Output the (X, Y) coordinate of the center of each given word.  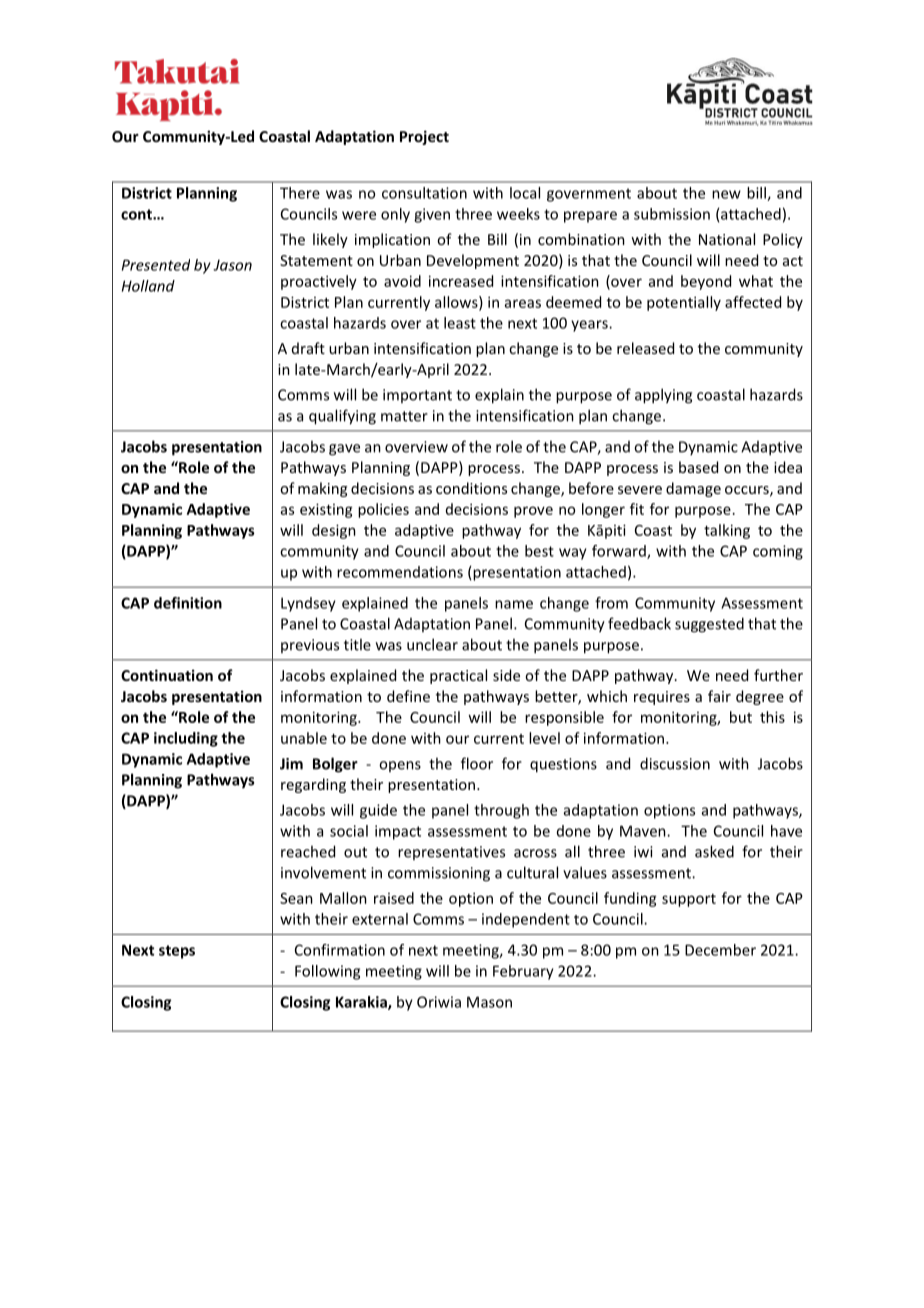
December (720, 950)
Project (424, 137)
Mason (489, 1002)
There (300, 193)
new (726, 194)
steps (177, 952)
